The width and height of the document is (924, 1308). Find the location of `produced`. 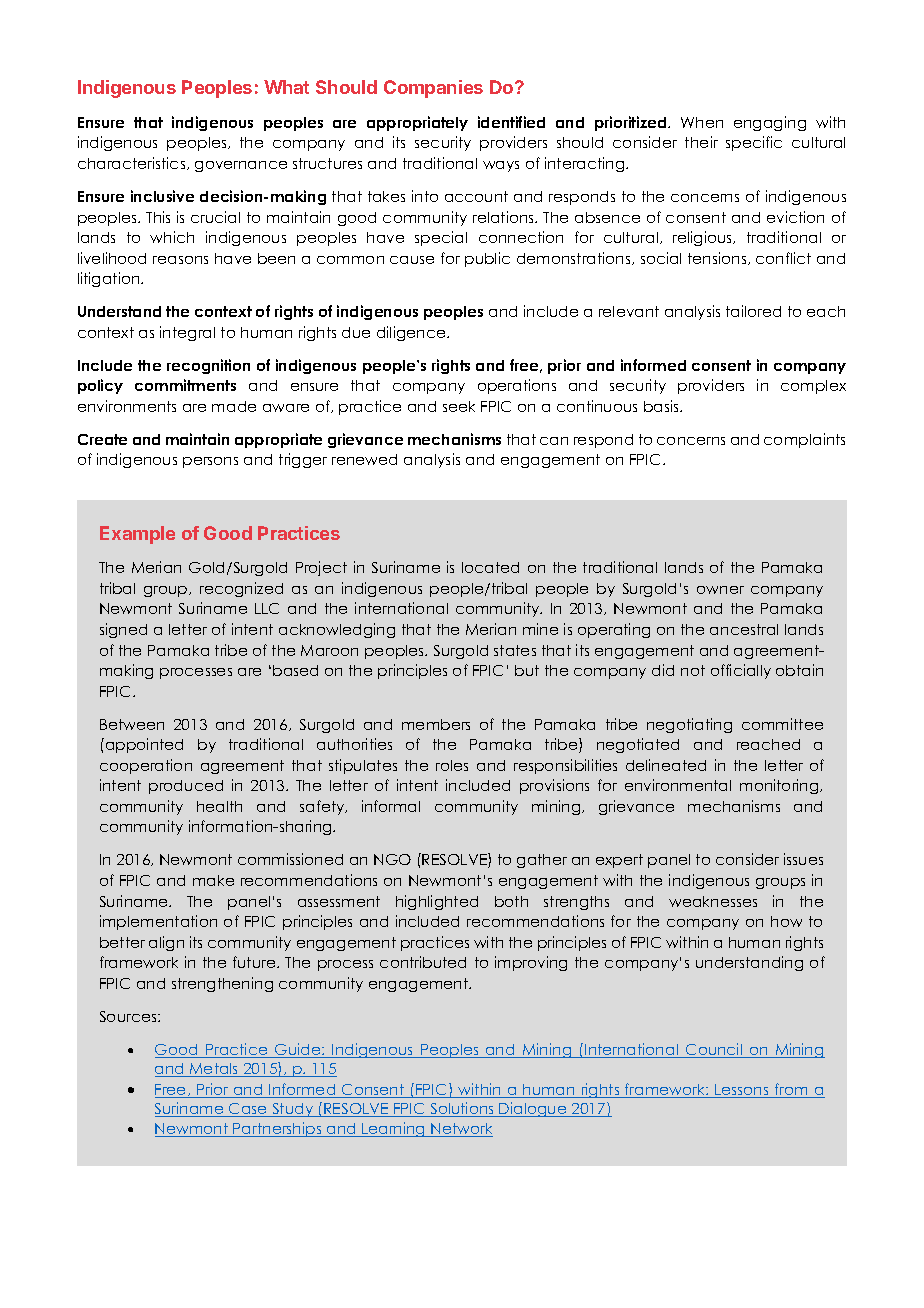

produced is located at coordinates (186, 787).
